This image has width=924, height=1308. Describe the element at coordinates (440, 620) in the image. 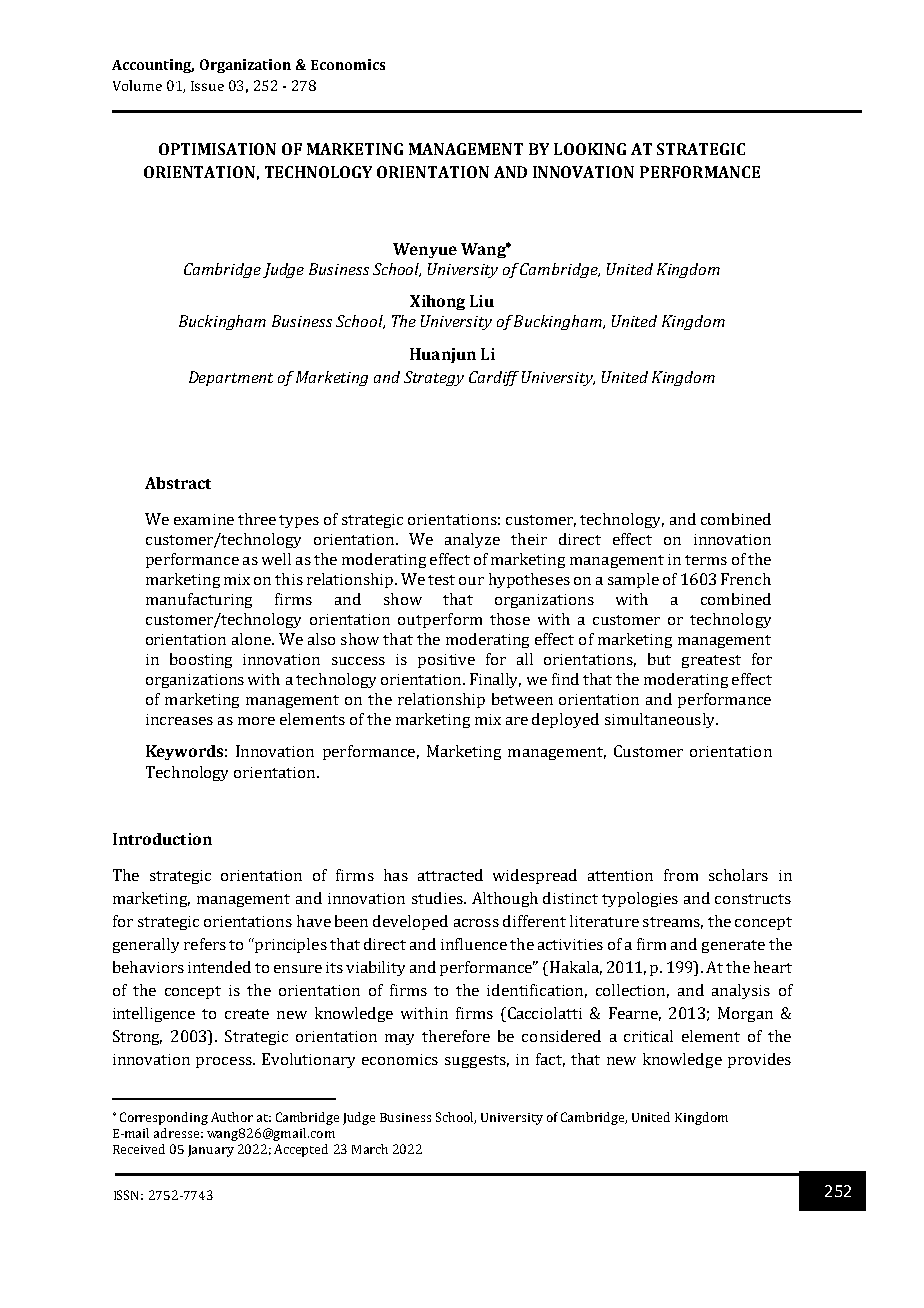

I see `outperform` at that location.
